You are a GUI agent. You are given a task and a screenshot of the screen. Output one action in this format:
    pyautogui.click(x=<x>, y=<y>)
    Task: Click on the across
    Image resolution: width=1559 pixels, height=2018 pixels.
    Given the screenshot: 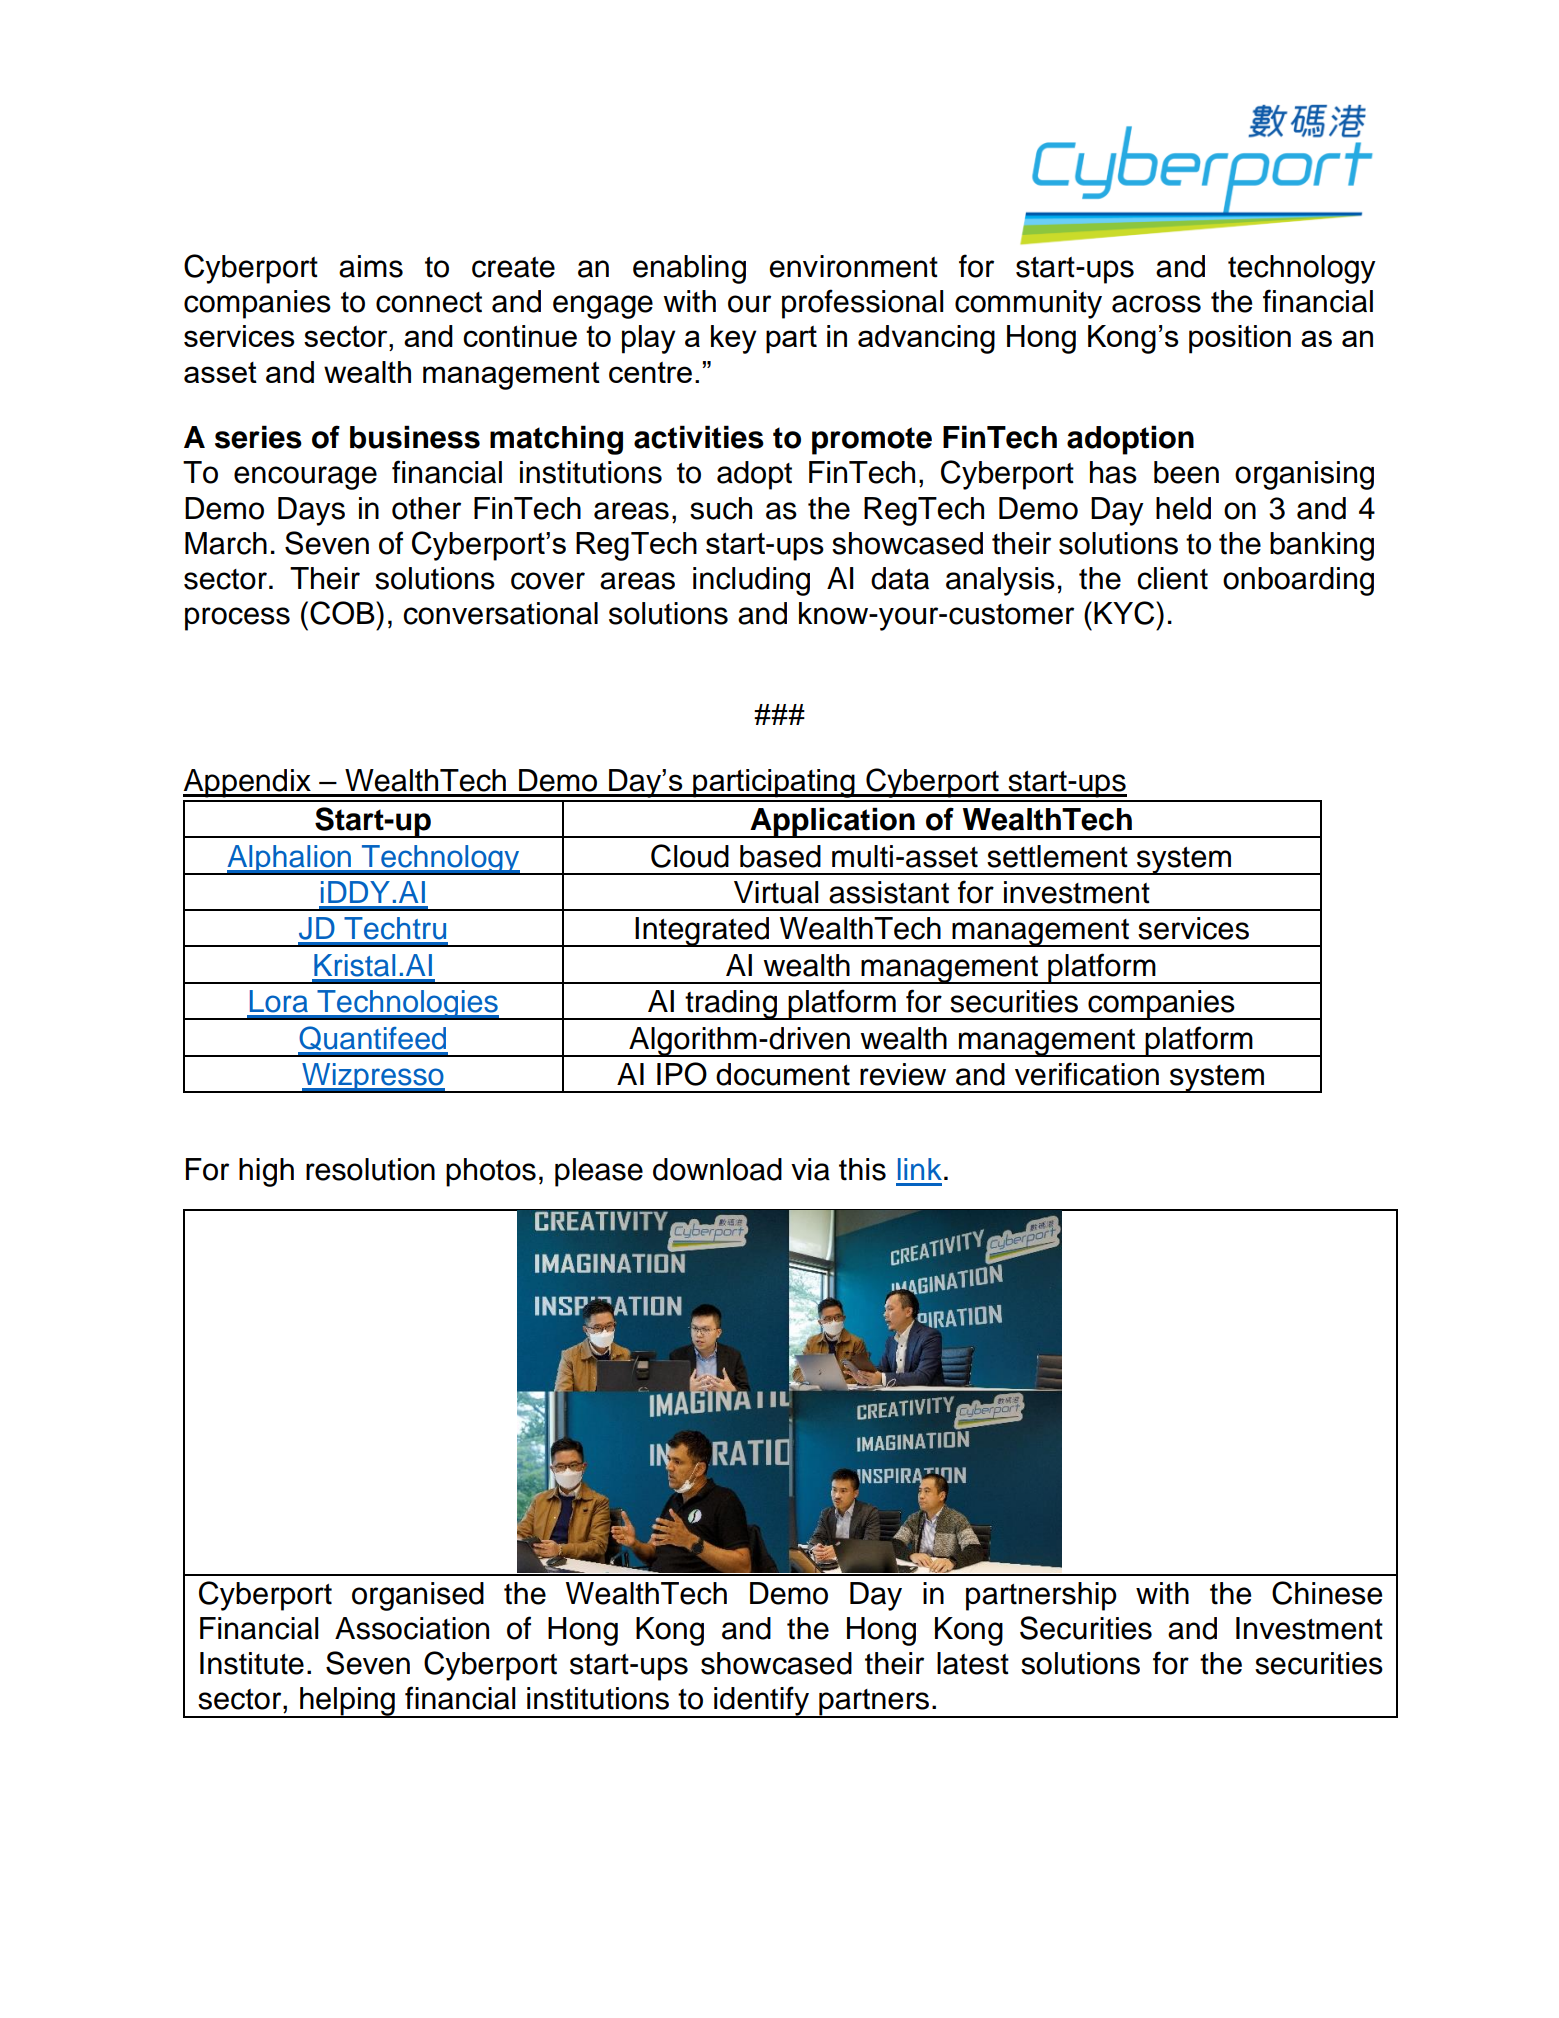 What is the action you would take?
    pyautogui.click(x=1156, y=304)
